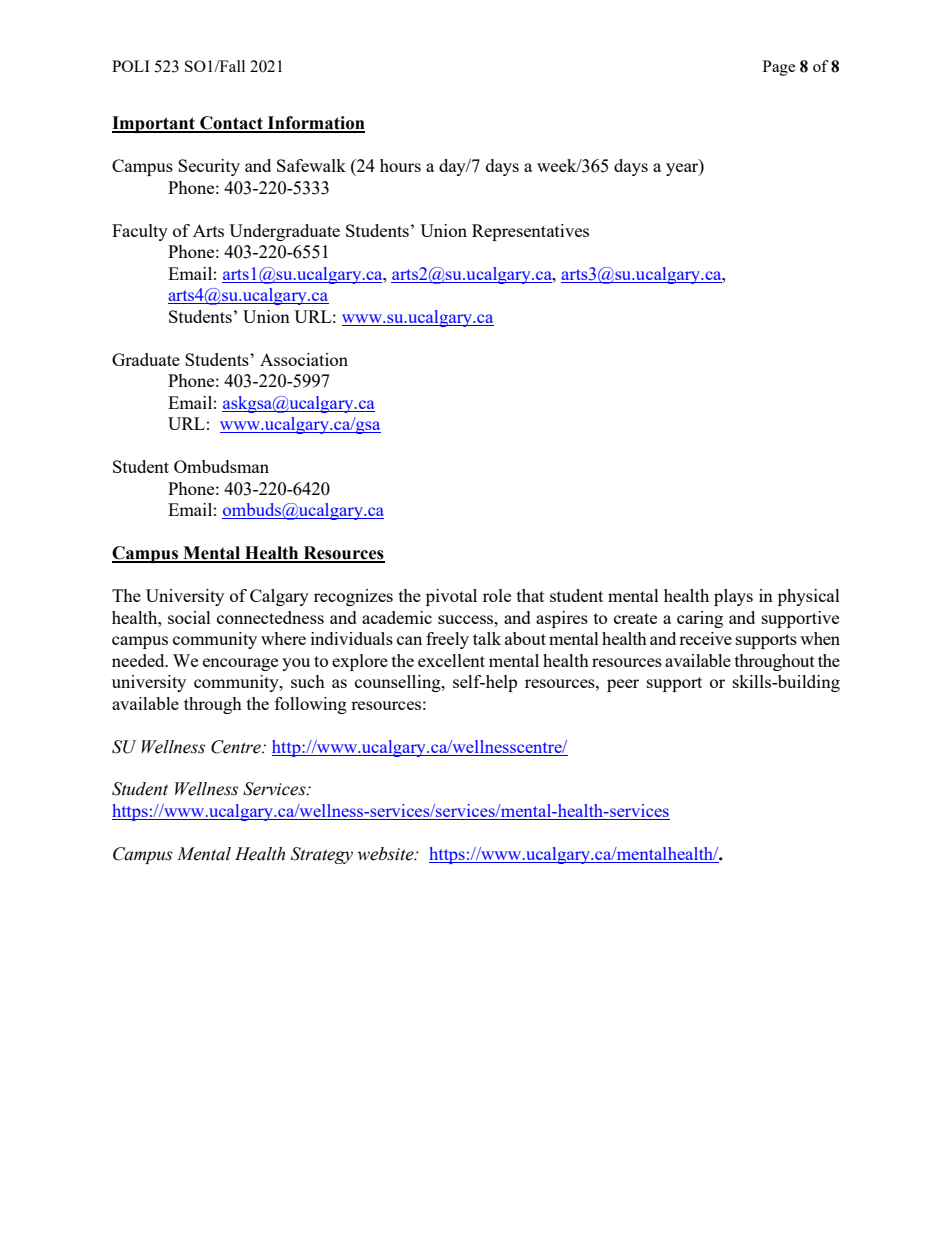  Describe the element at coordinates (779, 68) in the screenshot. I see `Page` at that location.
